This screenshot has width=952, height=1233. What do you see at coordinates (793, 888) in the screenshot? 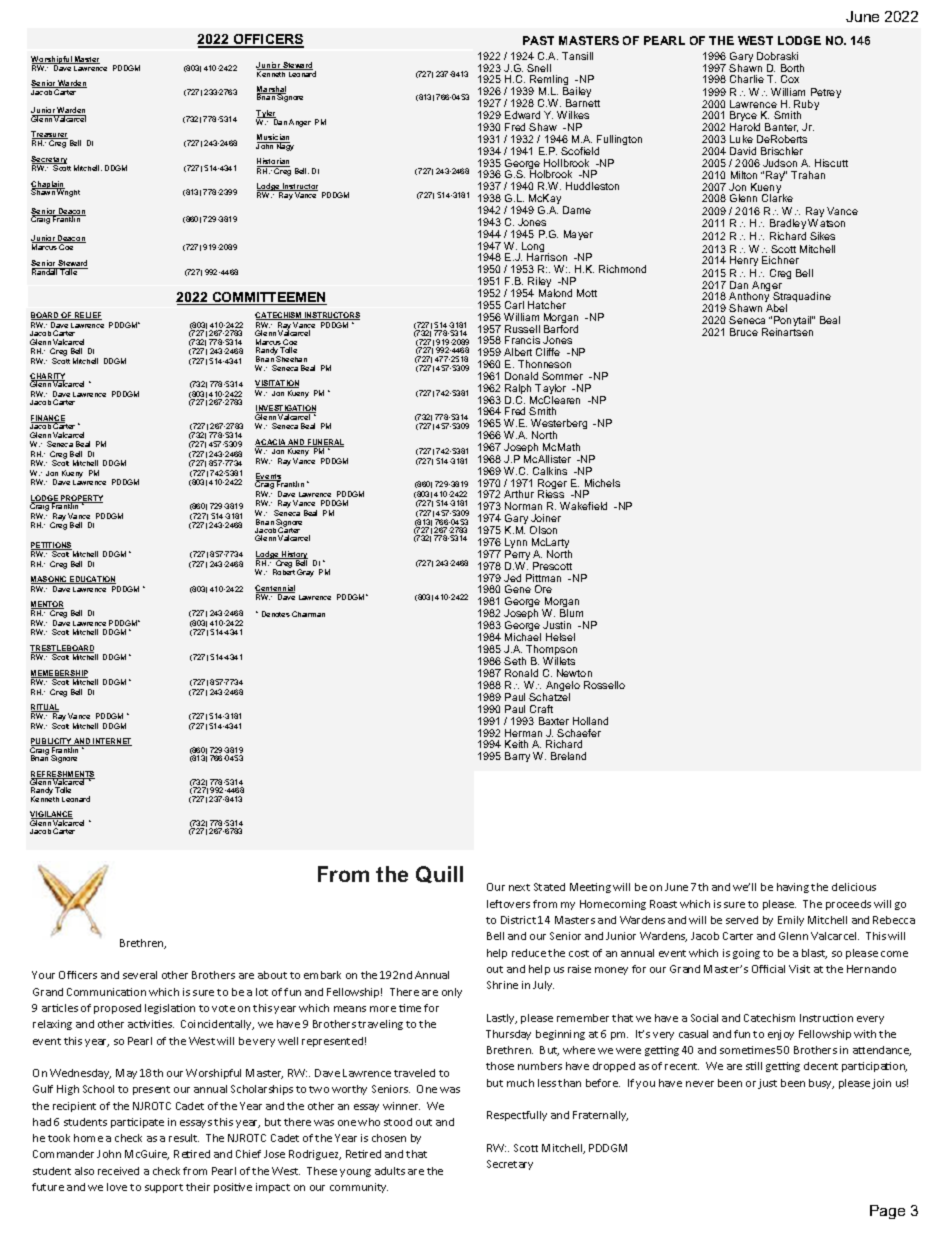
I see `having` at bounding box center [793, 888].
